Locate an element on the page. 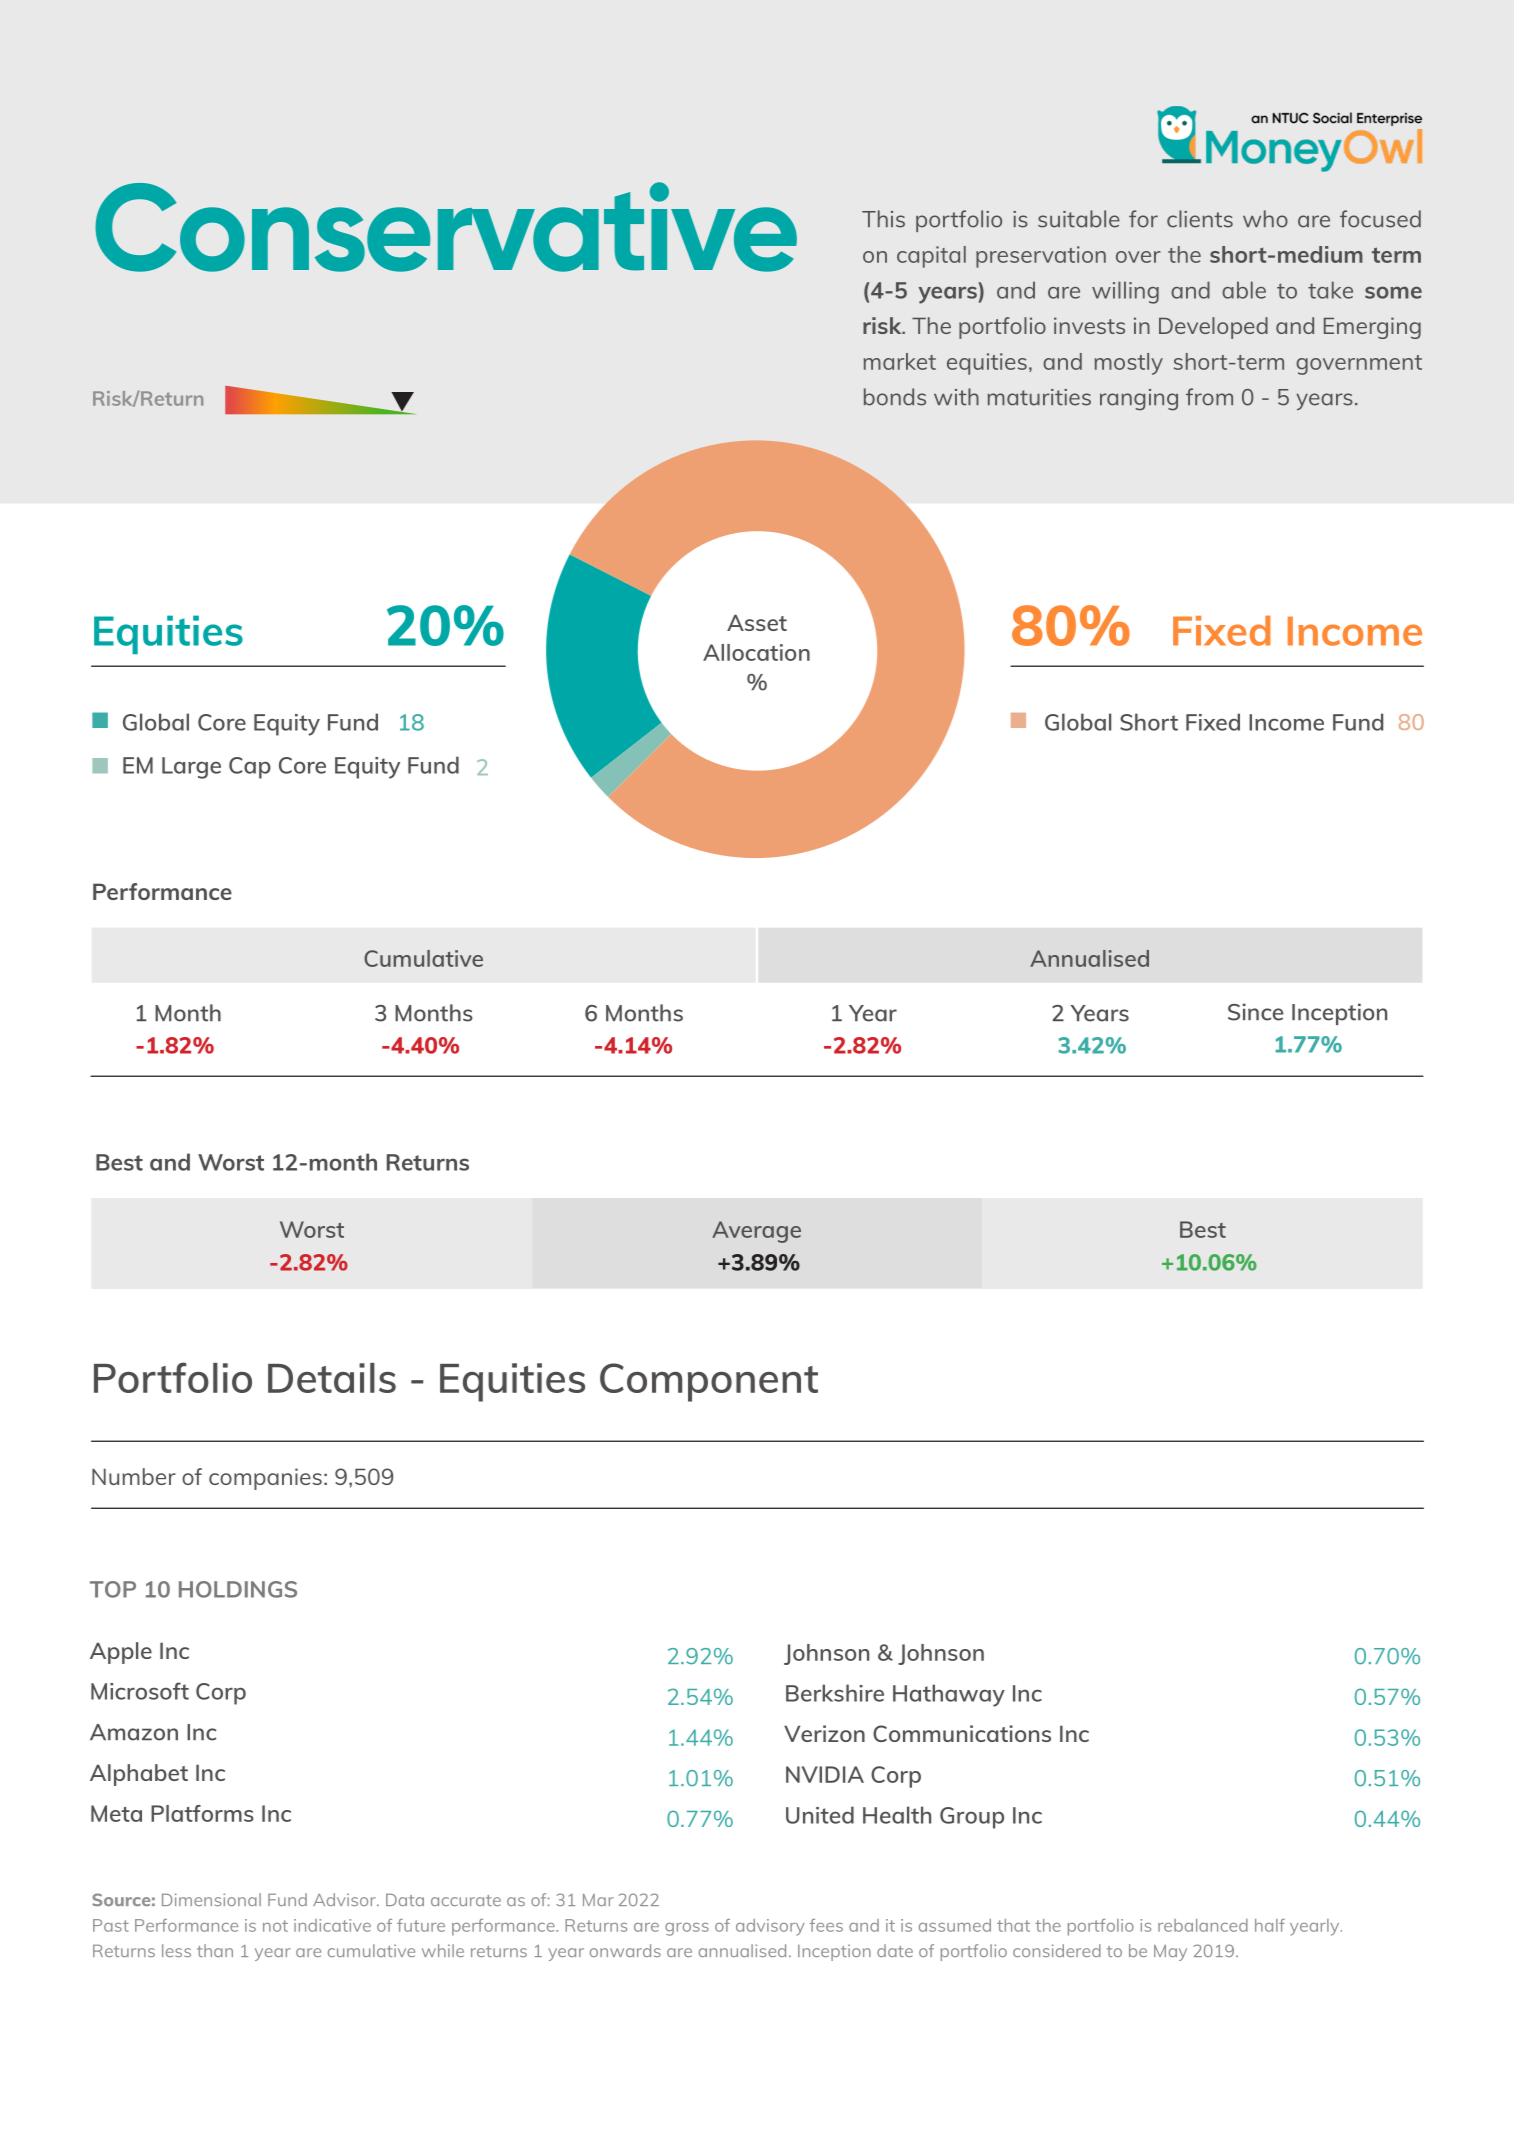  Conservative is located at coordinates (446, 227).
